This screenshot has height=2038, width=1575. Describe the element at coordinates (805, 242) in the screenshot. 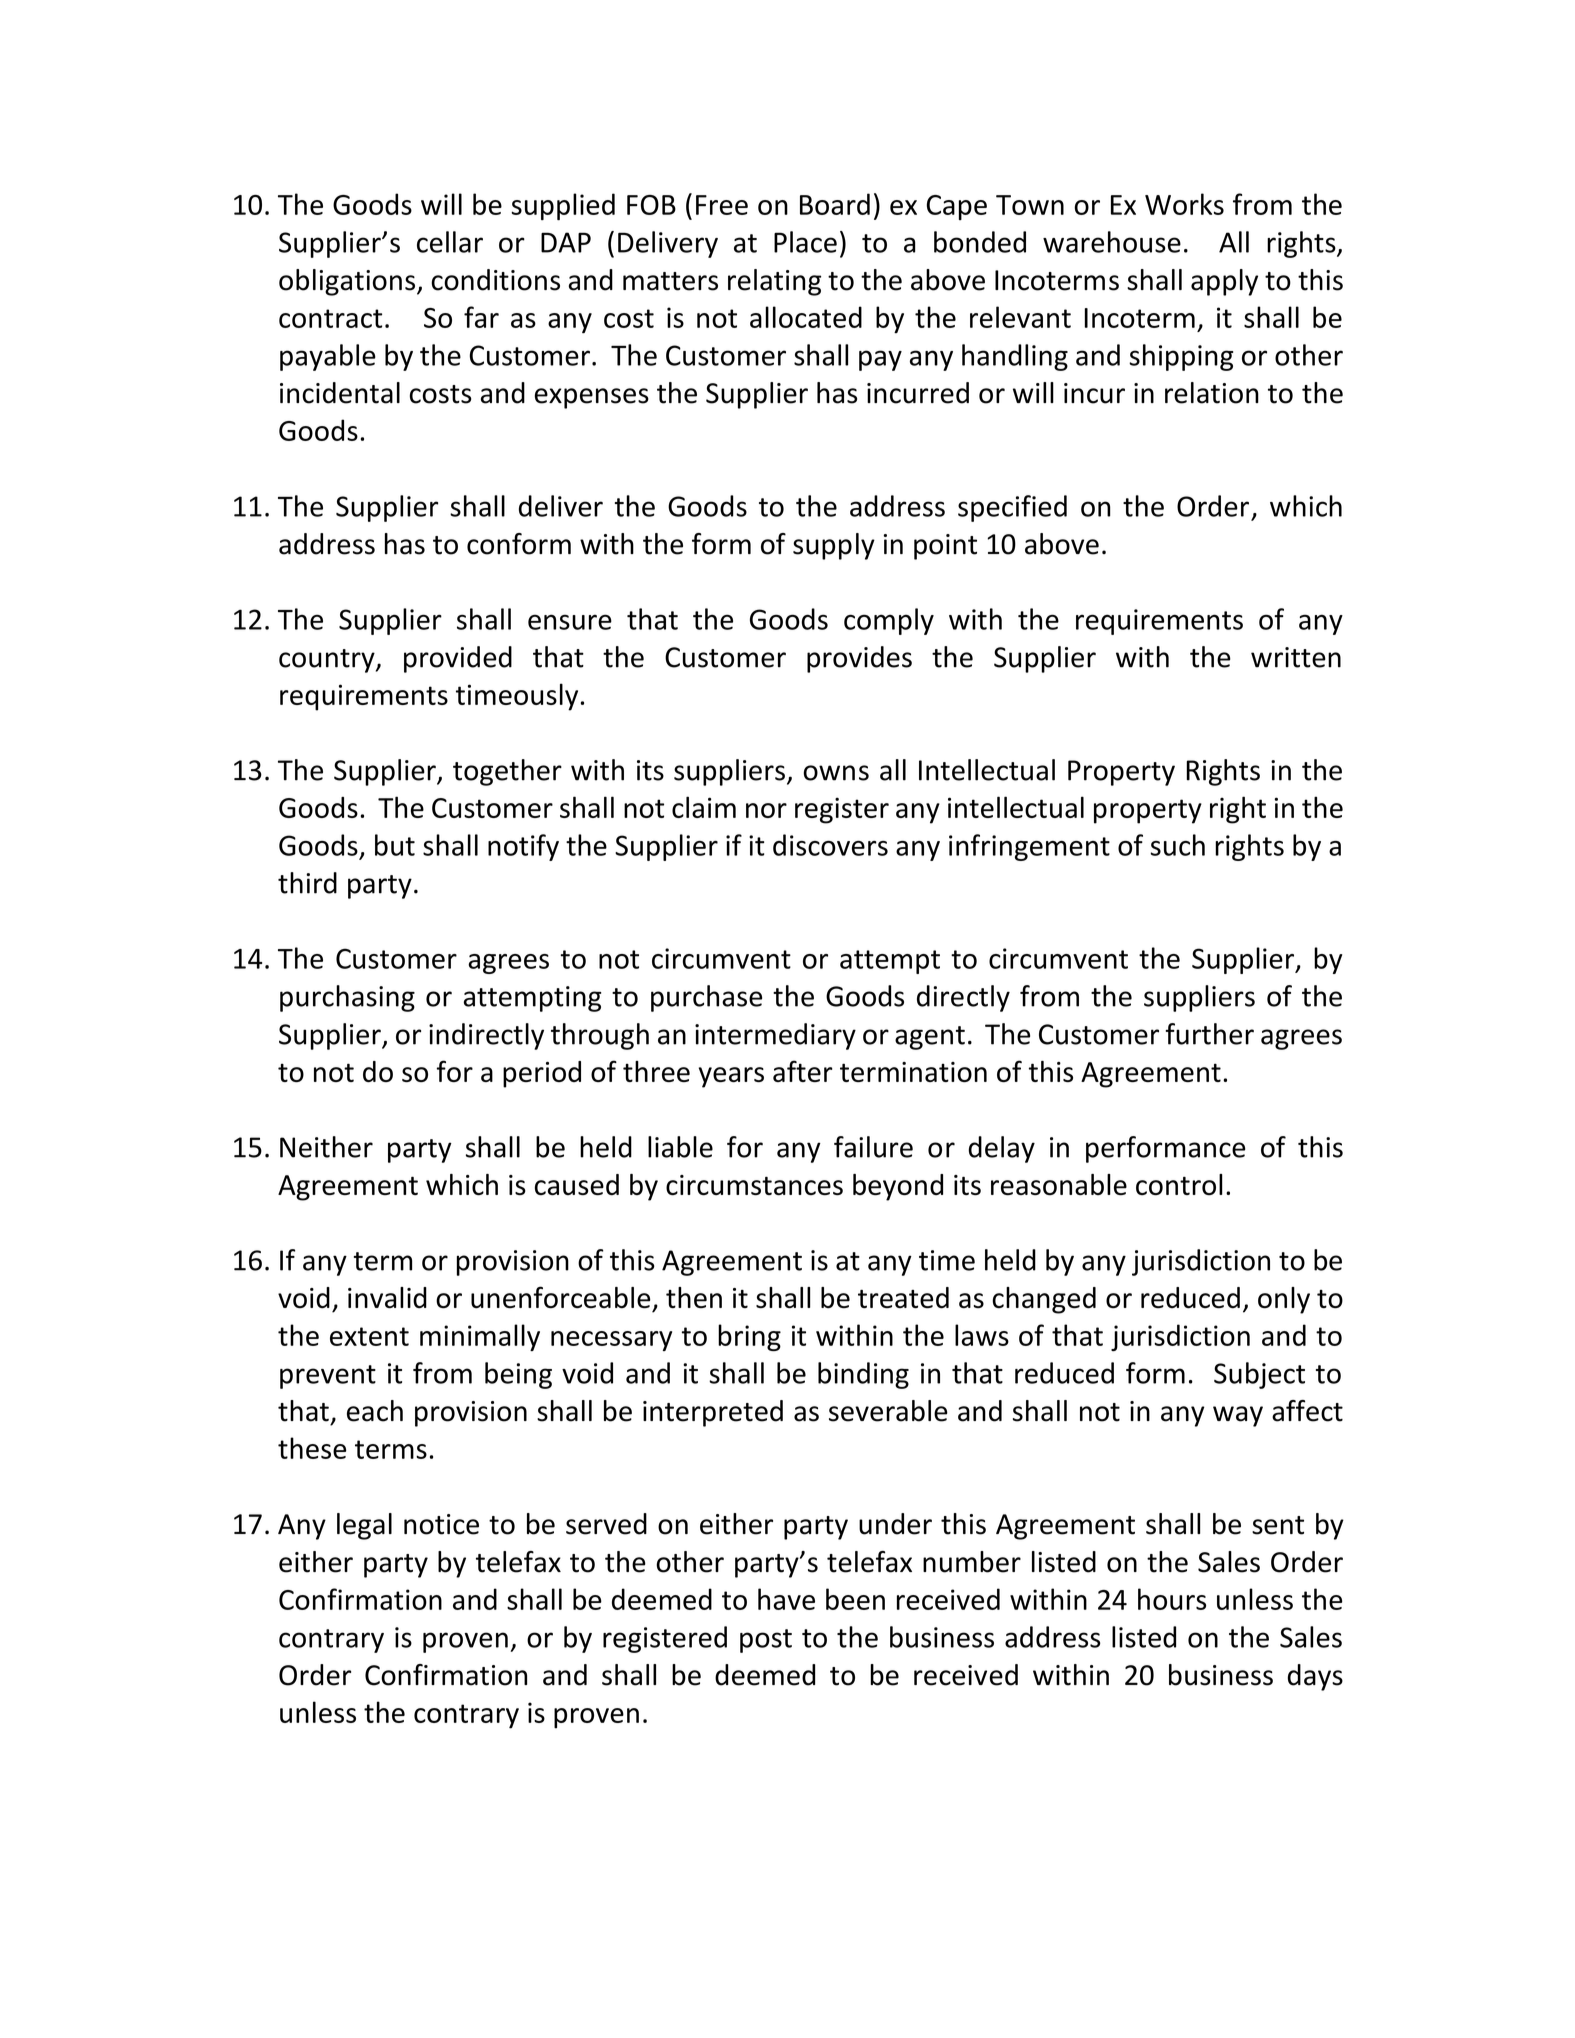

I see `Place` at that location.
